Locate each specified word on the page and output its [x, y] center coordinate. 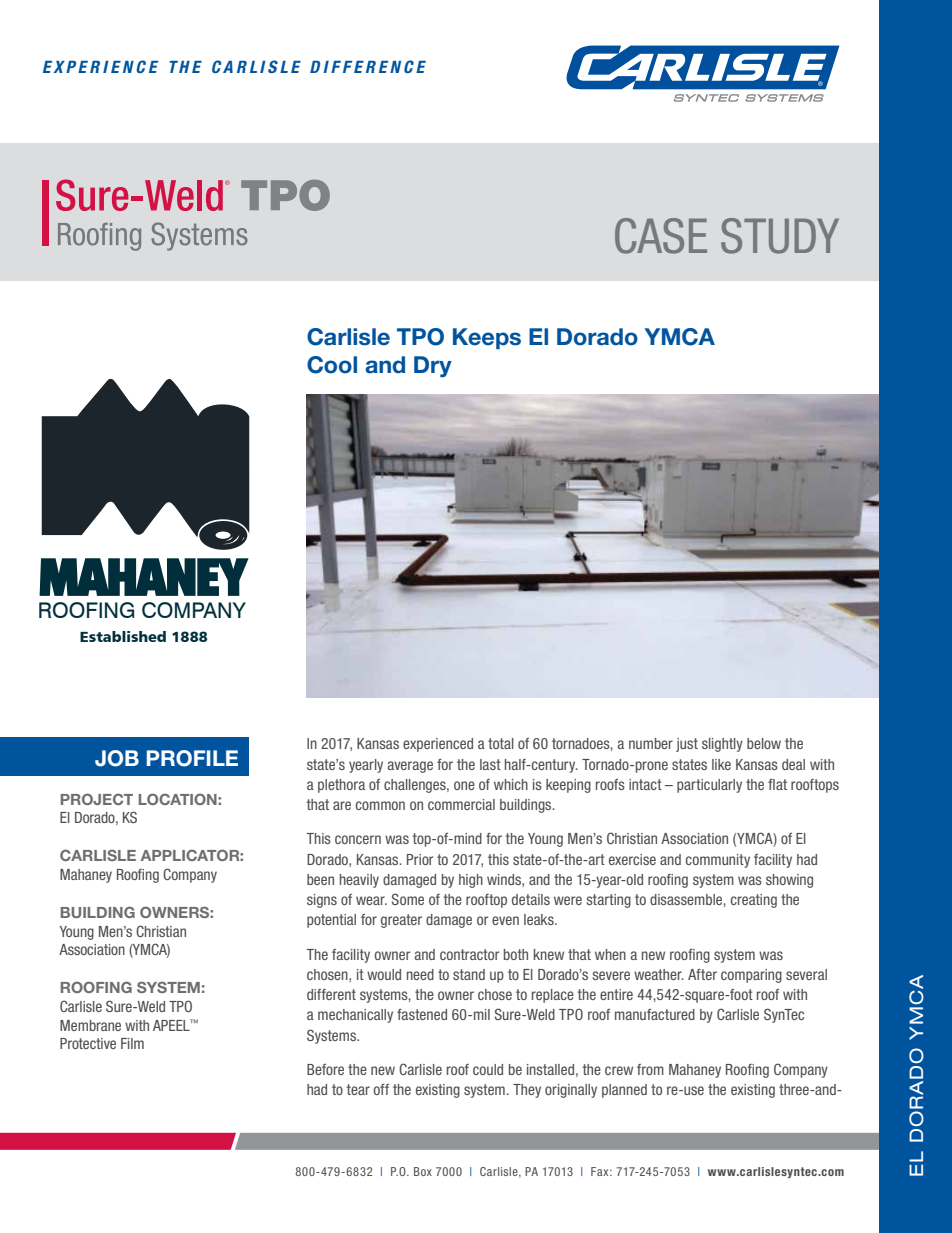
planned [624, 1091]
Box [423, 1171]
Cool [332, 365]
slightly [722, 745]
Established [123, 636]
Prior [420, 859]
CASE [661, 236]
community [718, 861]
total [501, 743]
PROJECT [97, 799]
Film [132, 1043]
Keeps [487, 339]
